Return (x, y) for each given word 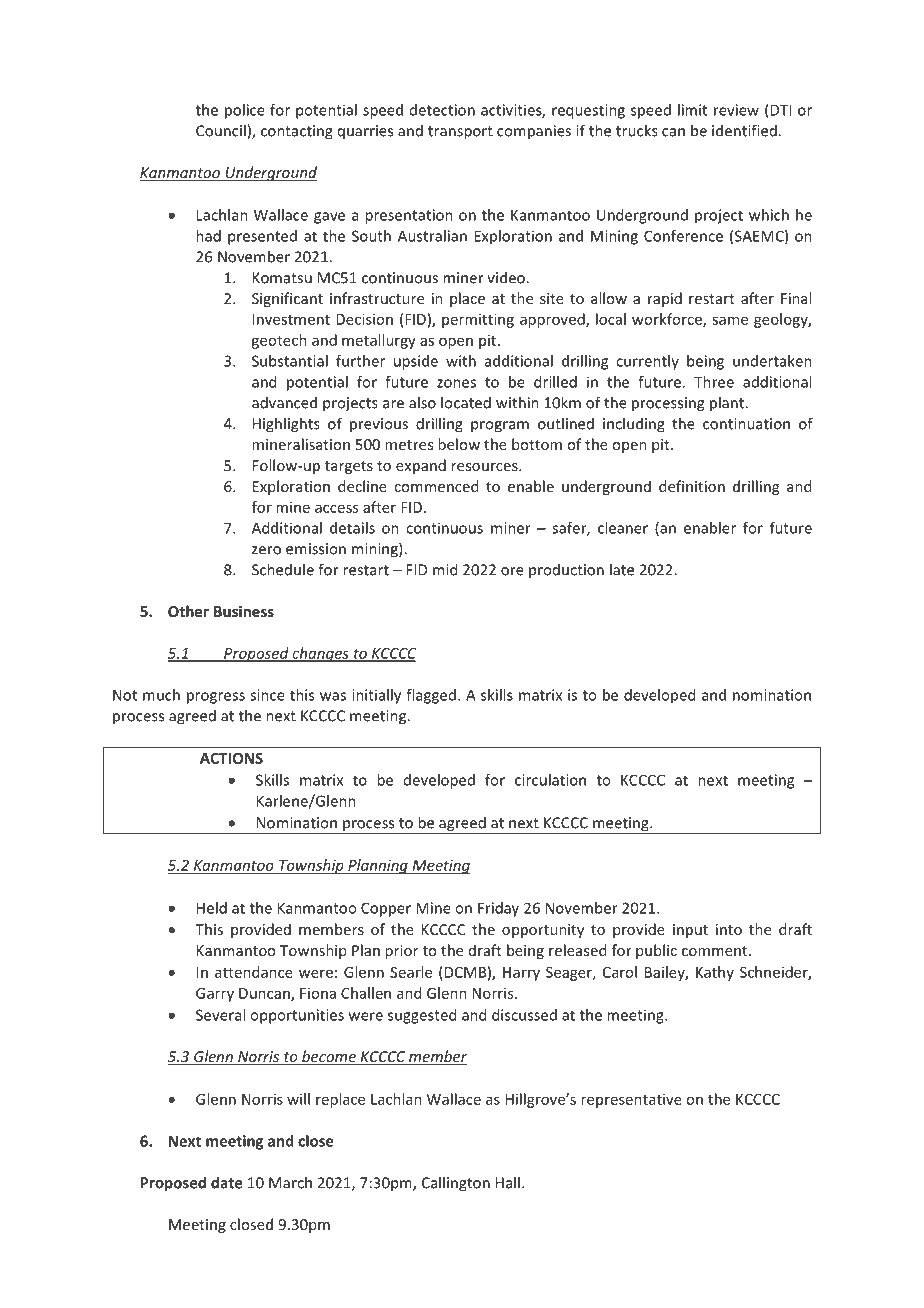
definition (692, 486)
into (729, 929)
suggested (422, 1016)
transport (460, 133)
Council (221, 130)
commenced (436, 486)
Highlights (286, 425)
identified (744, 130)
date (226, 1182)
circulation (550, 780)
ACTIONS (231, 758)
